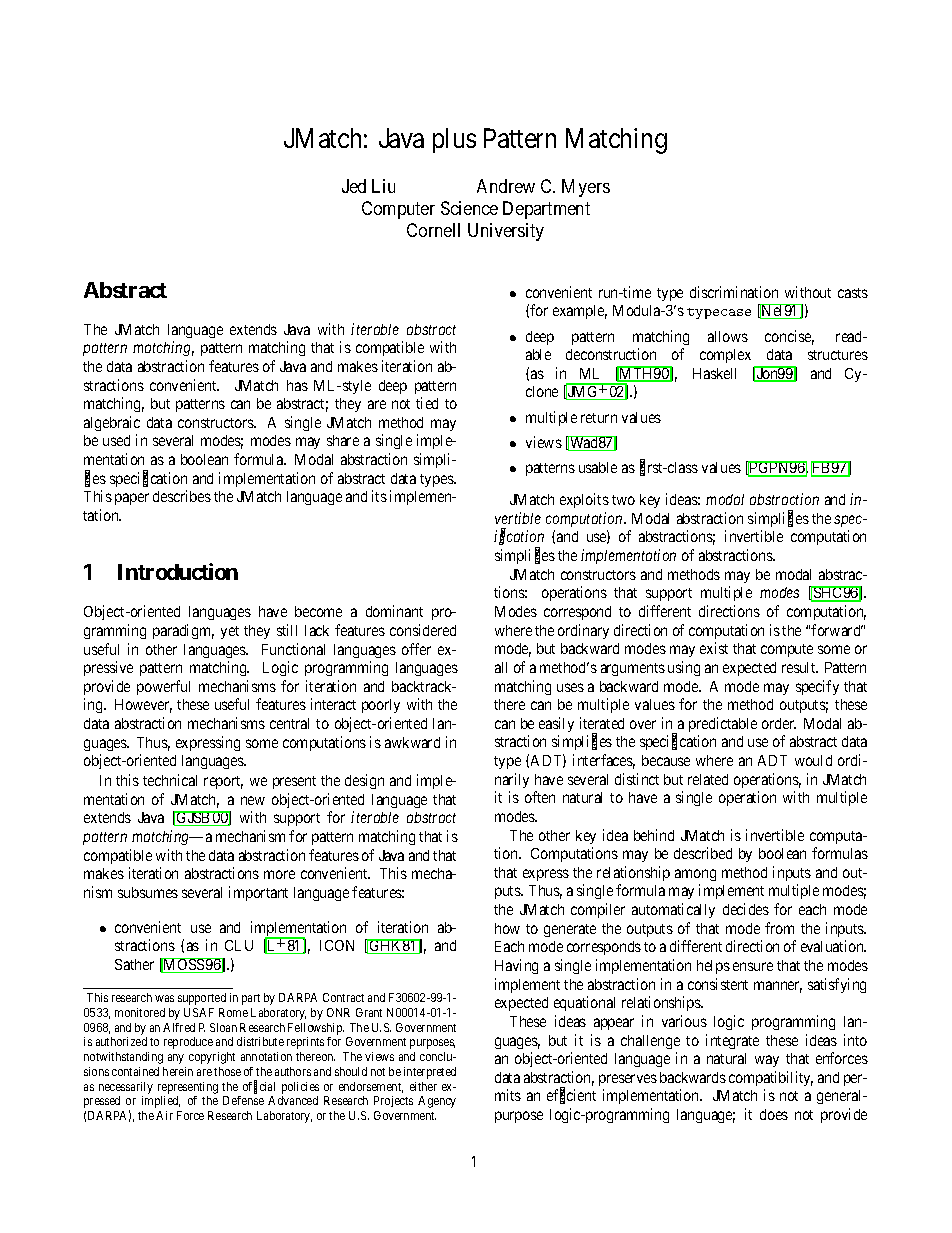  Describe the element at coordinates (427, 403) in the image. I see `tied` at that location.
